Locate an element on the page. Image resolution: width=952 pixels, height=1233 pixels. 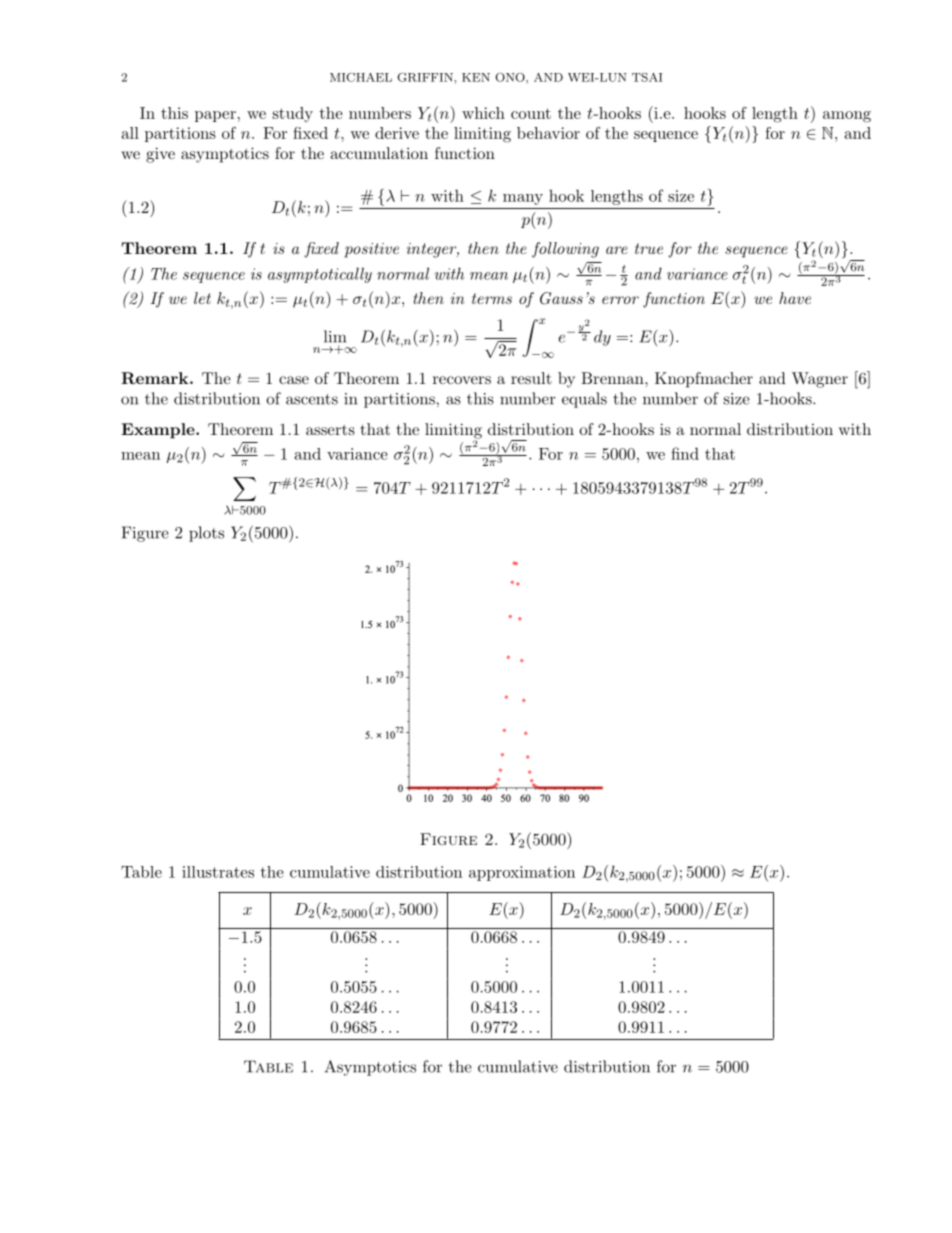
among is located at coordinates (847, 117).
